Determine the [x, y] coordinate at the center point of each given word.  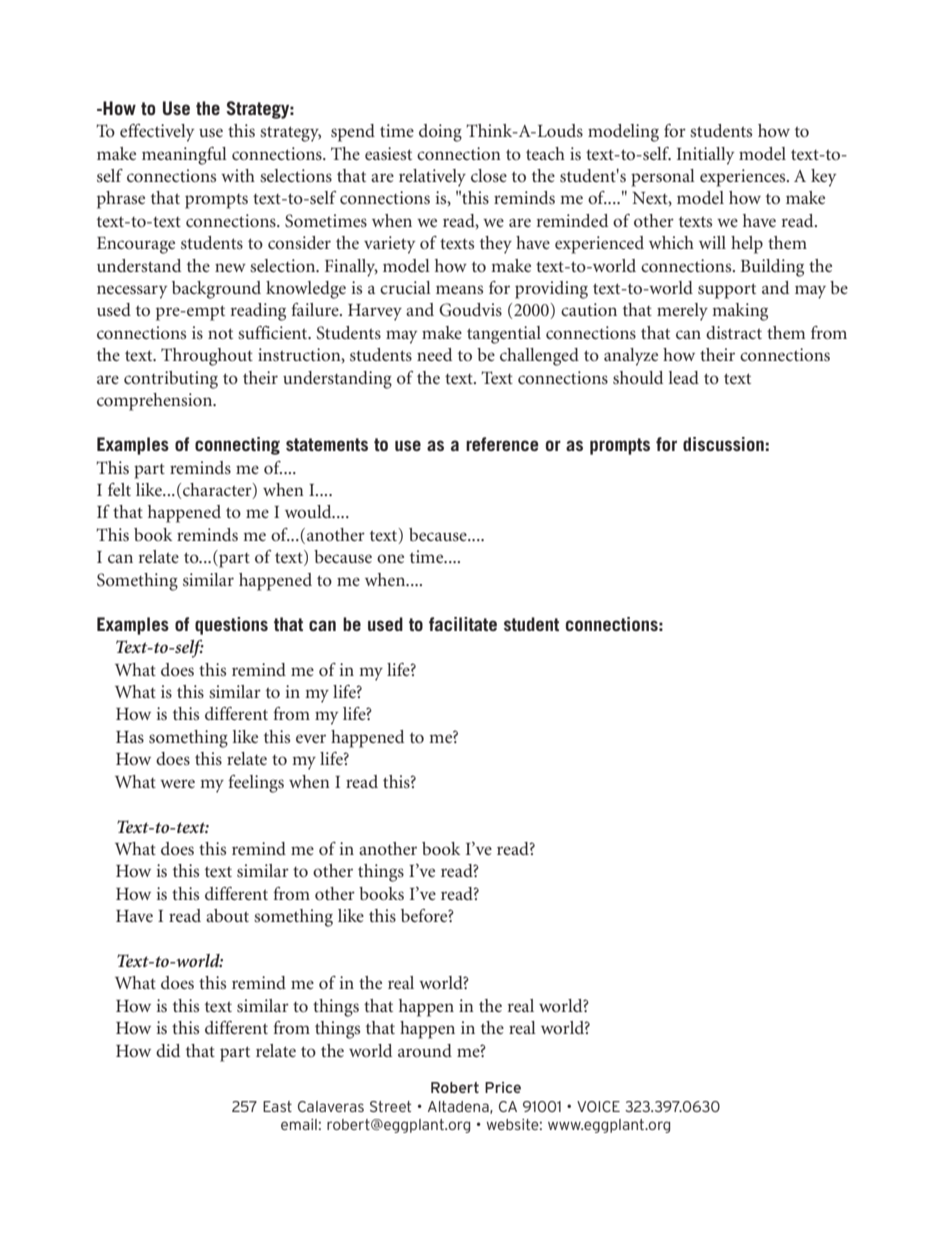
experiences [744, 178]
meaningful [184, 156]
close [489, 175]
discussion [723, 444]
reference [502, 444]
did [168, 1050]
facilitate [463, 624]
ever [311, 738]
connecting [237, 446]
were [177, 783]
